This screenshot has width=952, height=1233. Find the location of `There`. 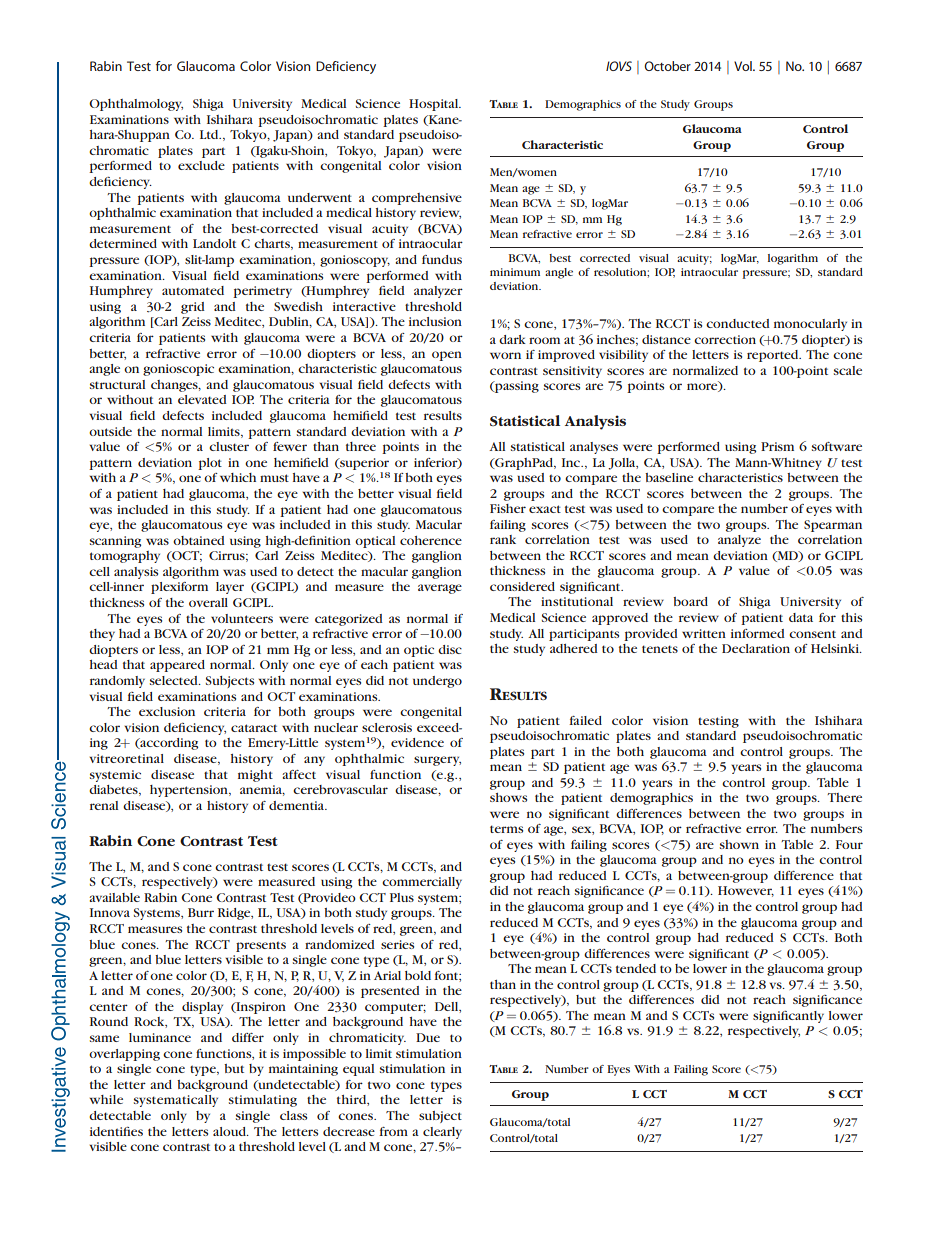

There is located at coordinates (844, 797).
